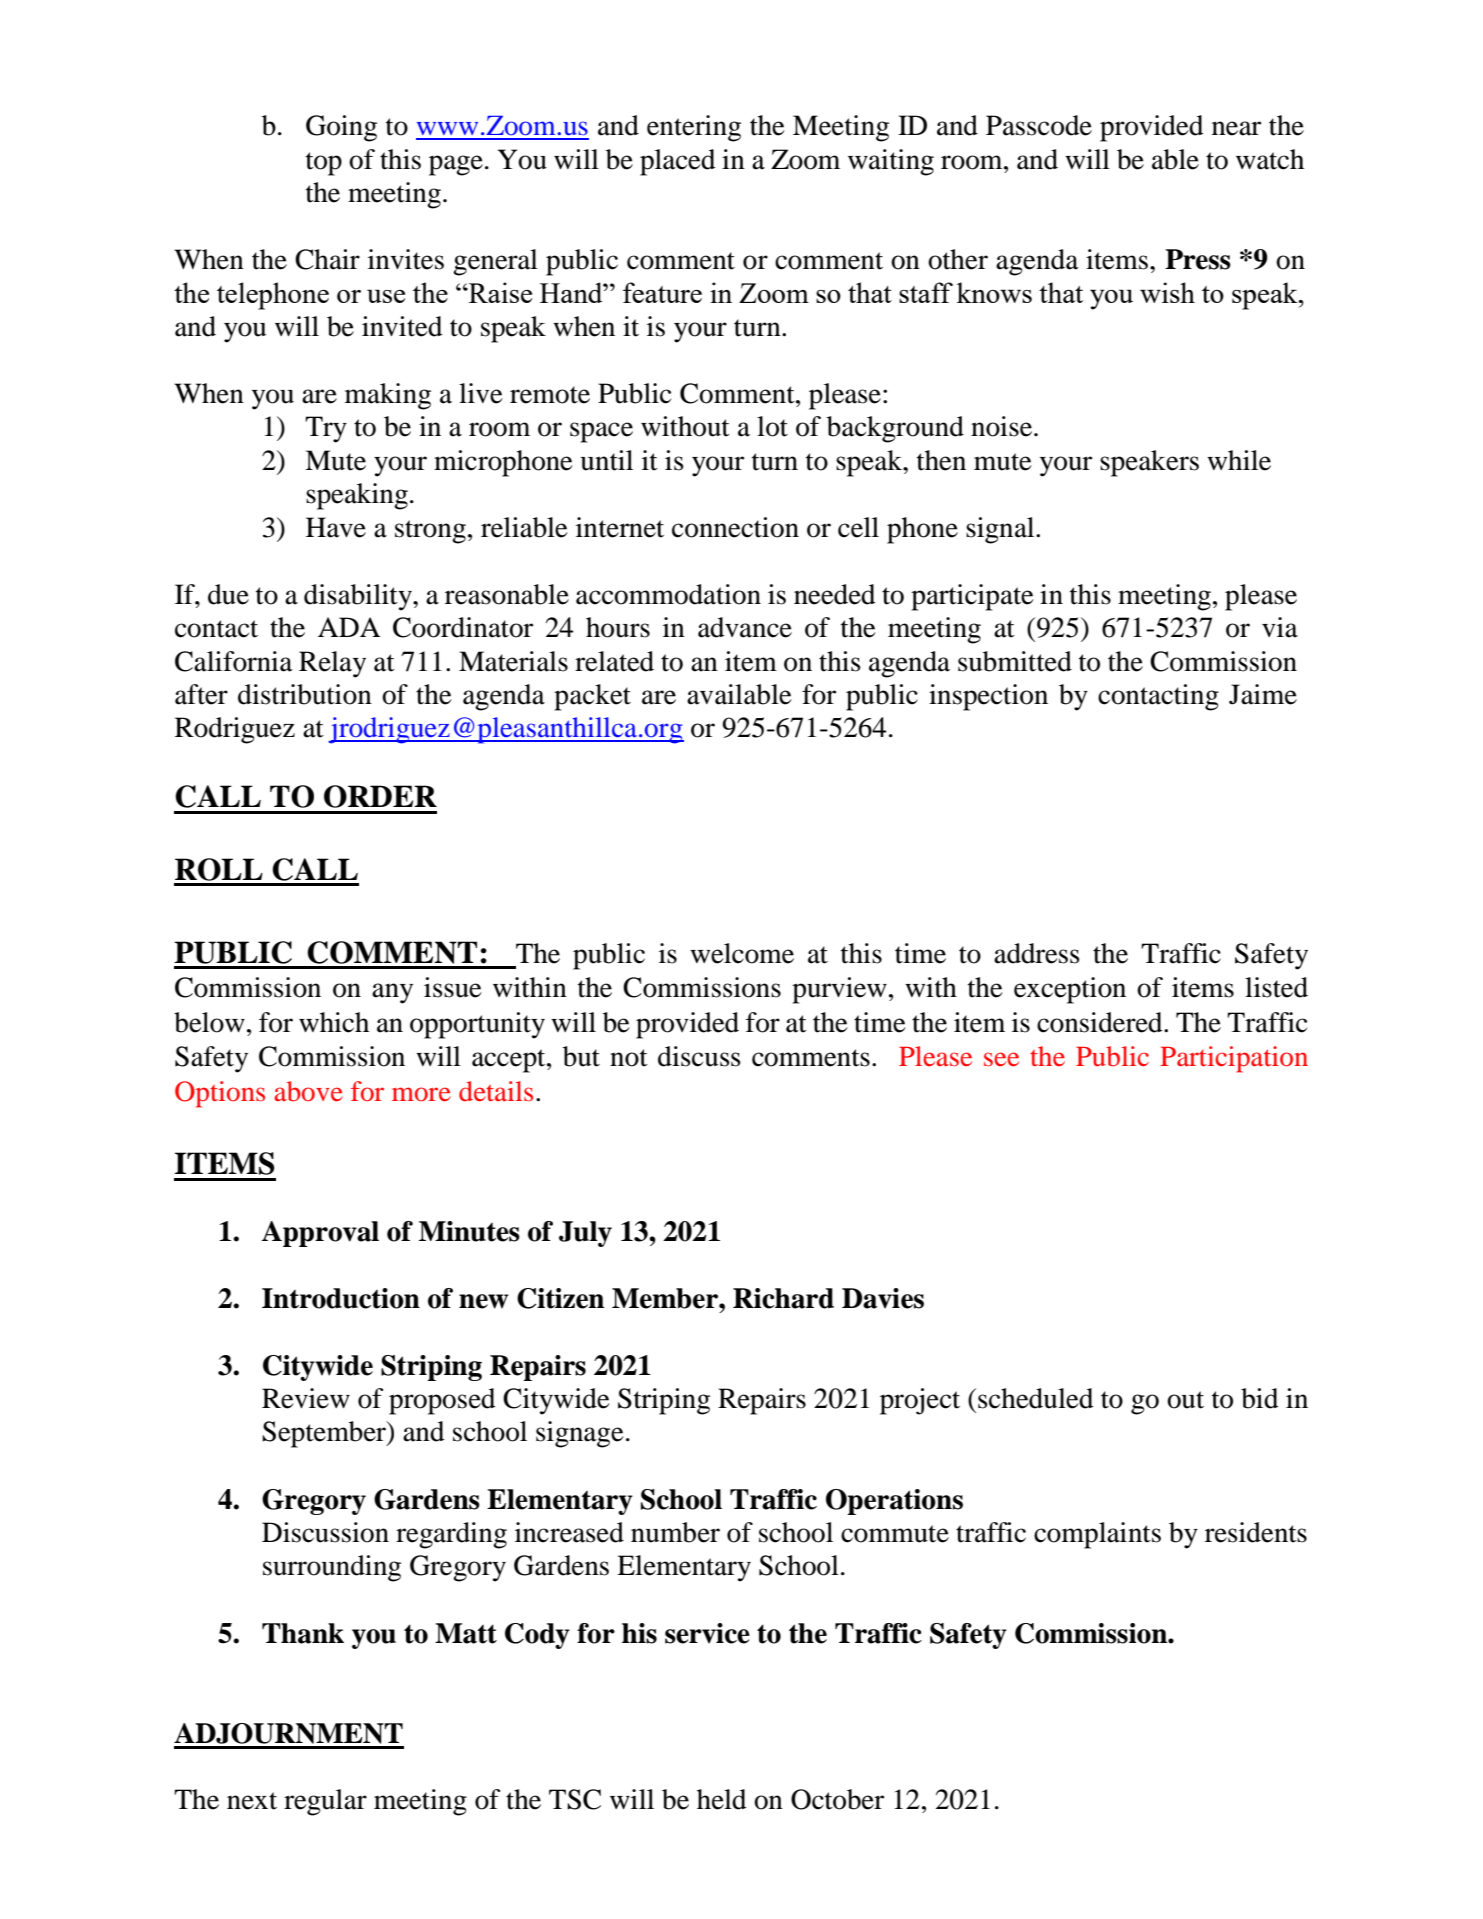 The width and height of the screenshot is (1483, 1919). I want to click on placed, so click(678, 162).
